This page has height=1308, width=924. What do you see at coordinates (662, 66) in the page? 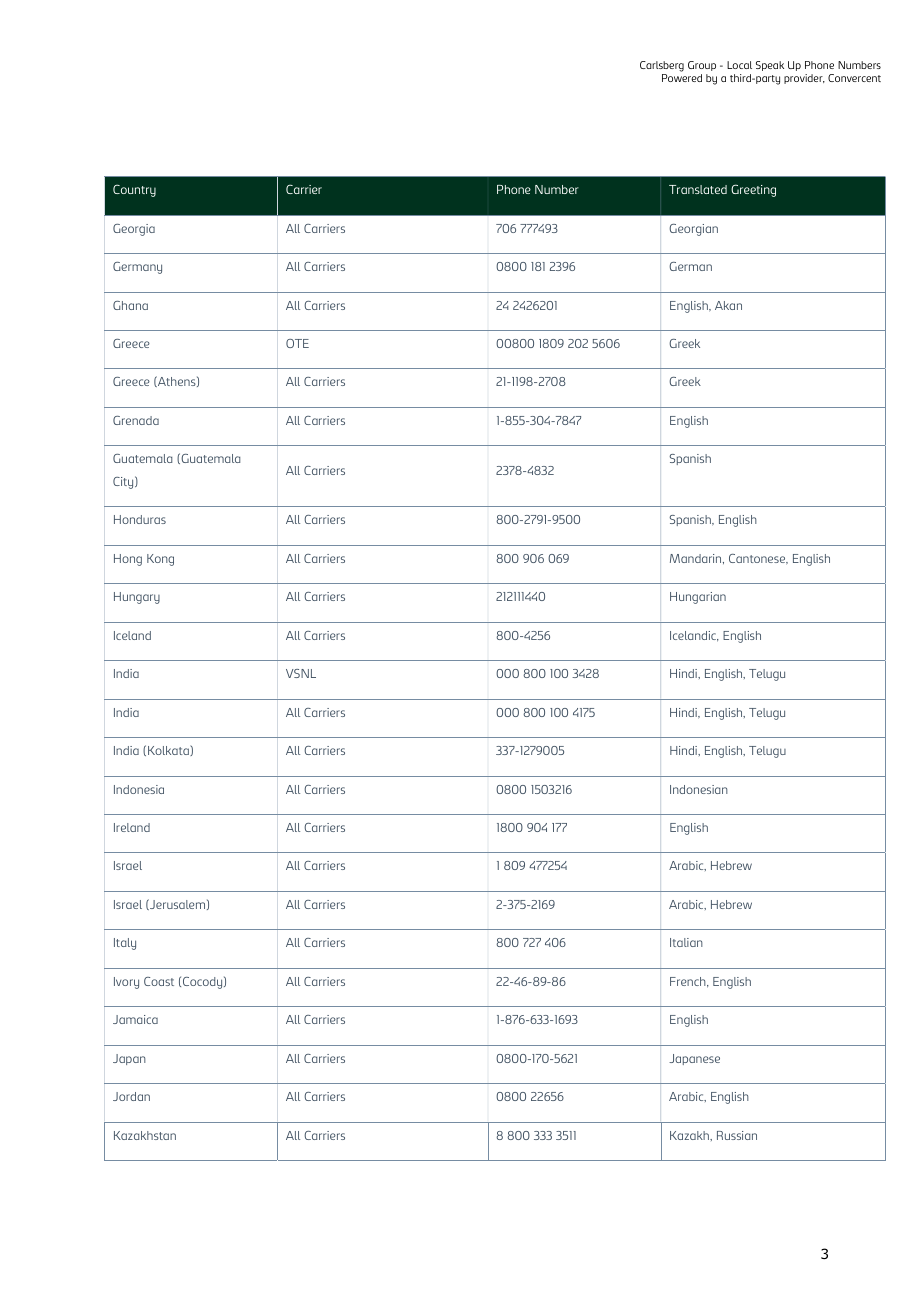
I see `Carlsberg` at bounding box center [662, 66].
